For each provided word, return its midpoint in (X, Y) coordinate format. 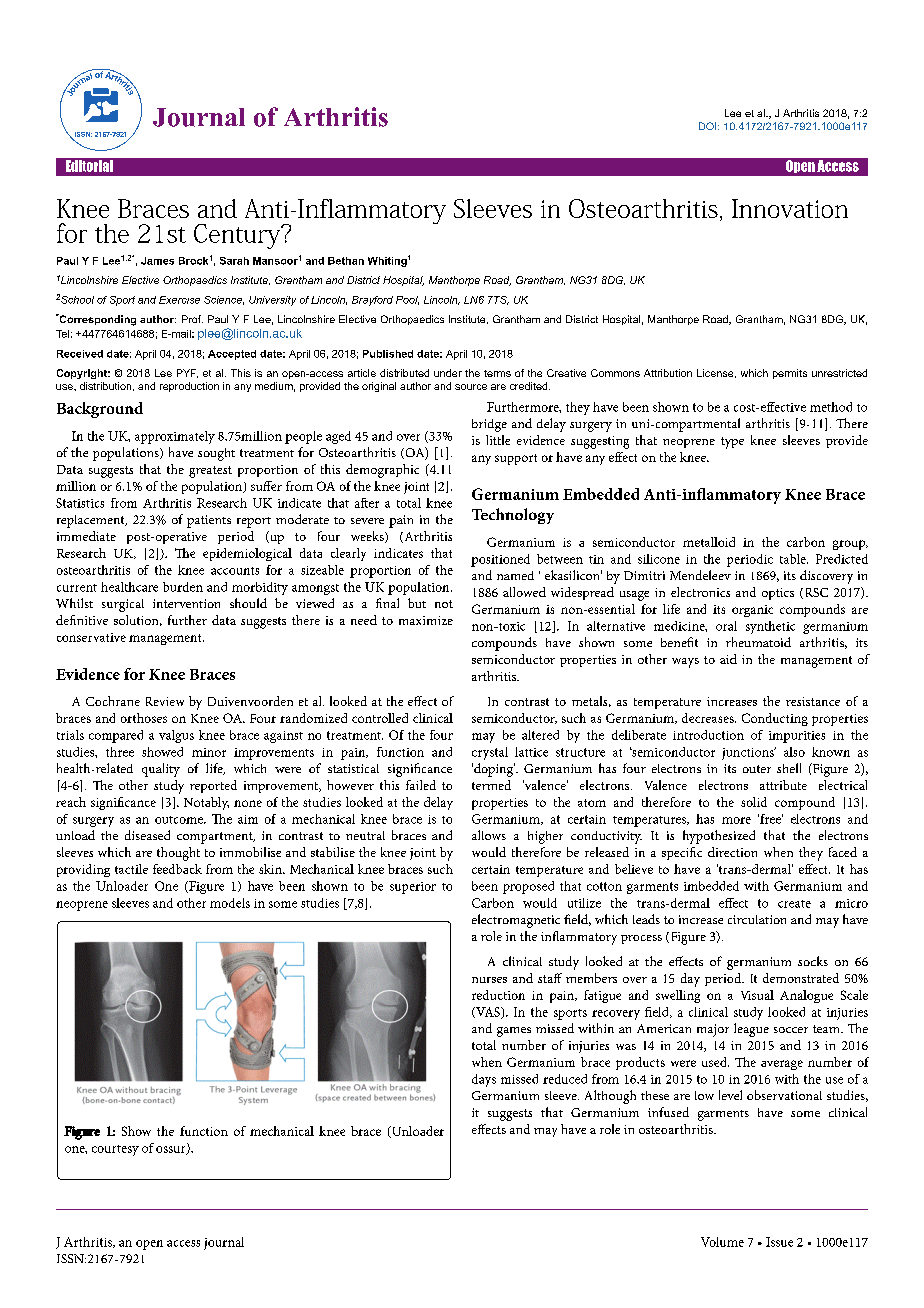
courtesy (115, 1150)
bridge (489, 425)
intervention (186, 603)
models (230, 903)
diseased (147, 835)
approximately (175, 437)
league (751, 1030)
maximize (426, 620)
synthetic (770, 627)
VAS (488, 1013)
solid (754, 802)
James (157, 261)
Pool (407, 300)
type (732, 443)
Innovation (790, 208)
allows (489, 835)
